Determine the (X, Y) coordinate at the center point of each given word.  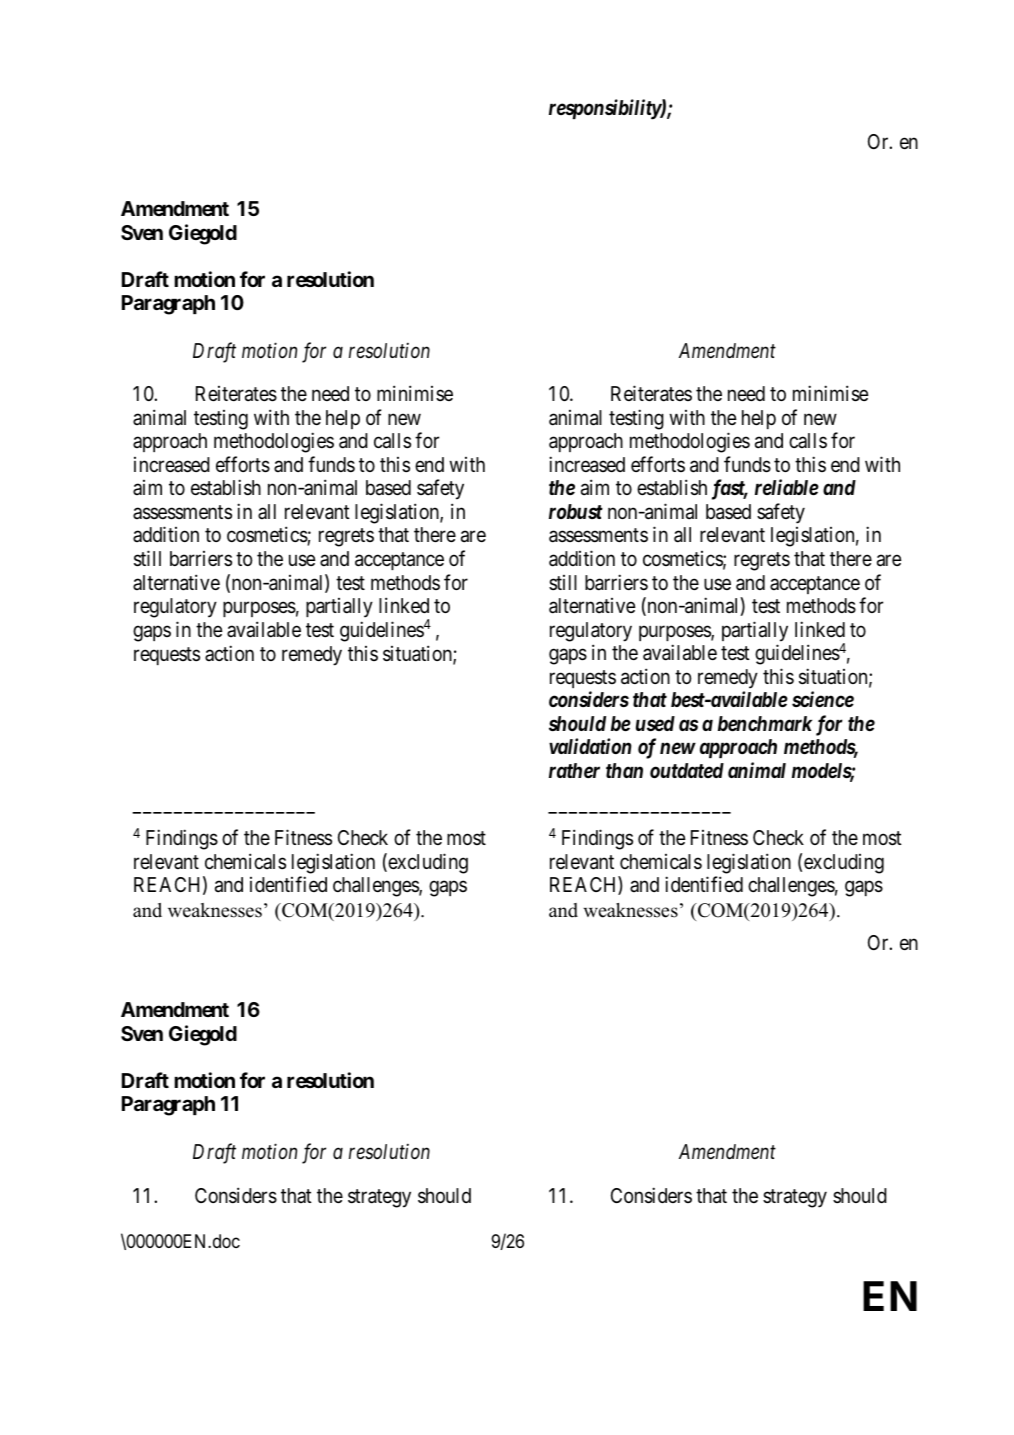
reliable (787, 487)
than (624, 770)
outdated (687, 770)
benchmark (765, 724)
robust (576, 511)
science (823, 699)
